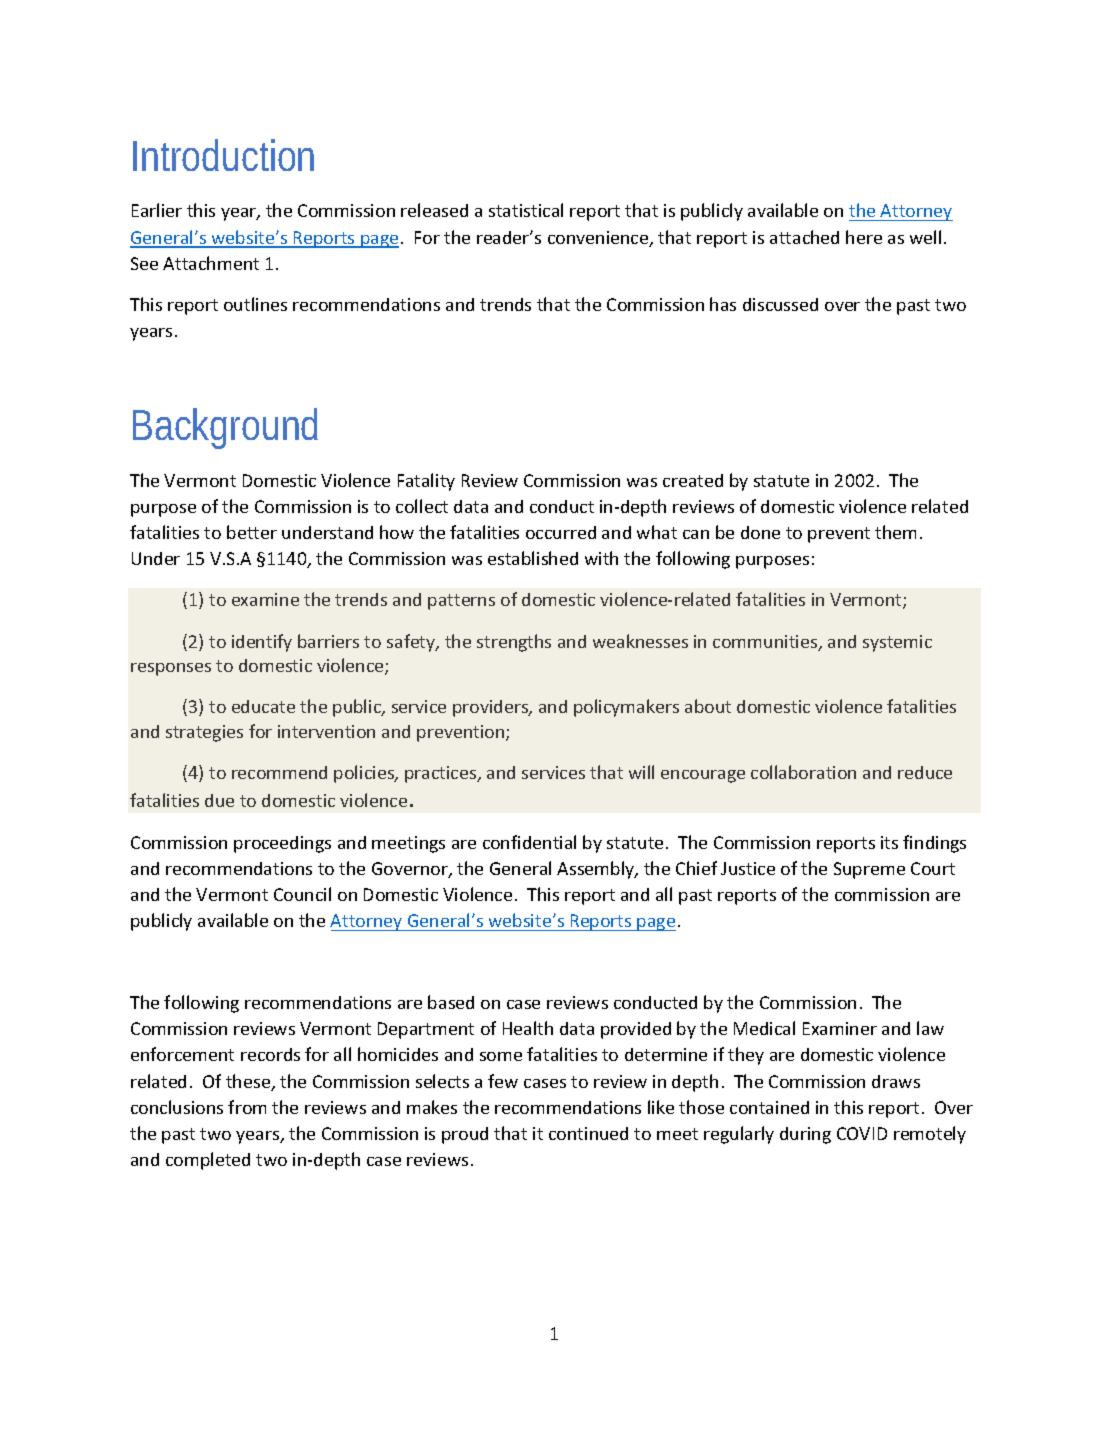  Describe the element at coordinates (588, 1133) in the page. I see `continued` at that location.
